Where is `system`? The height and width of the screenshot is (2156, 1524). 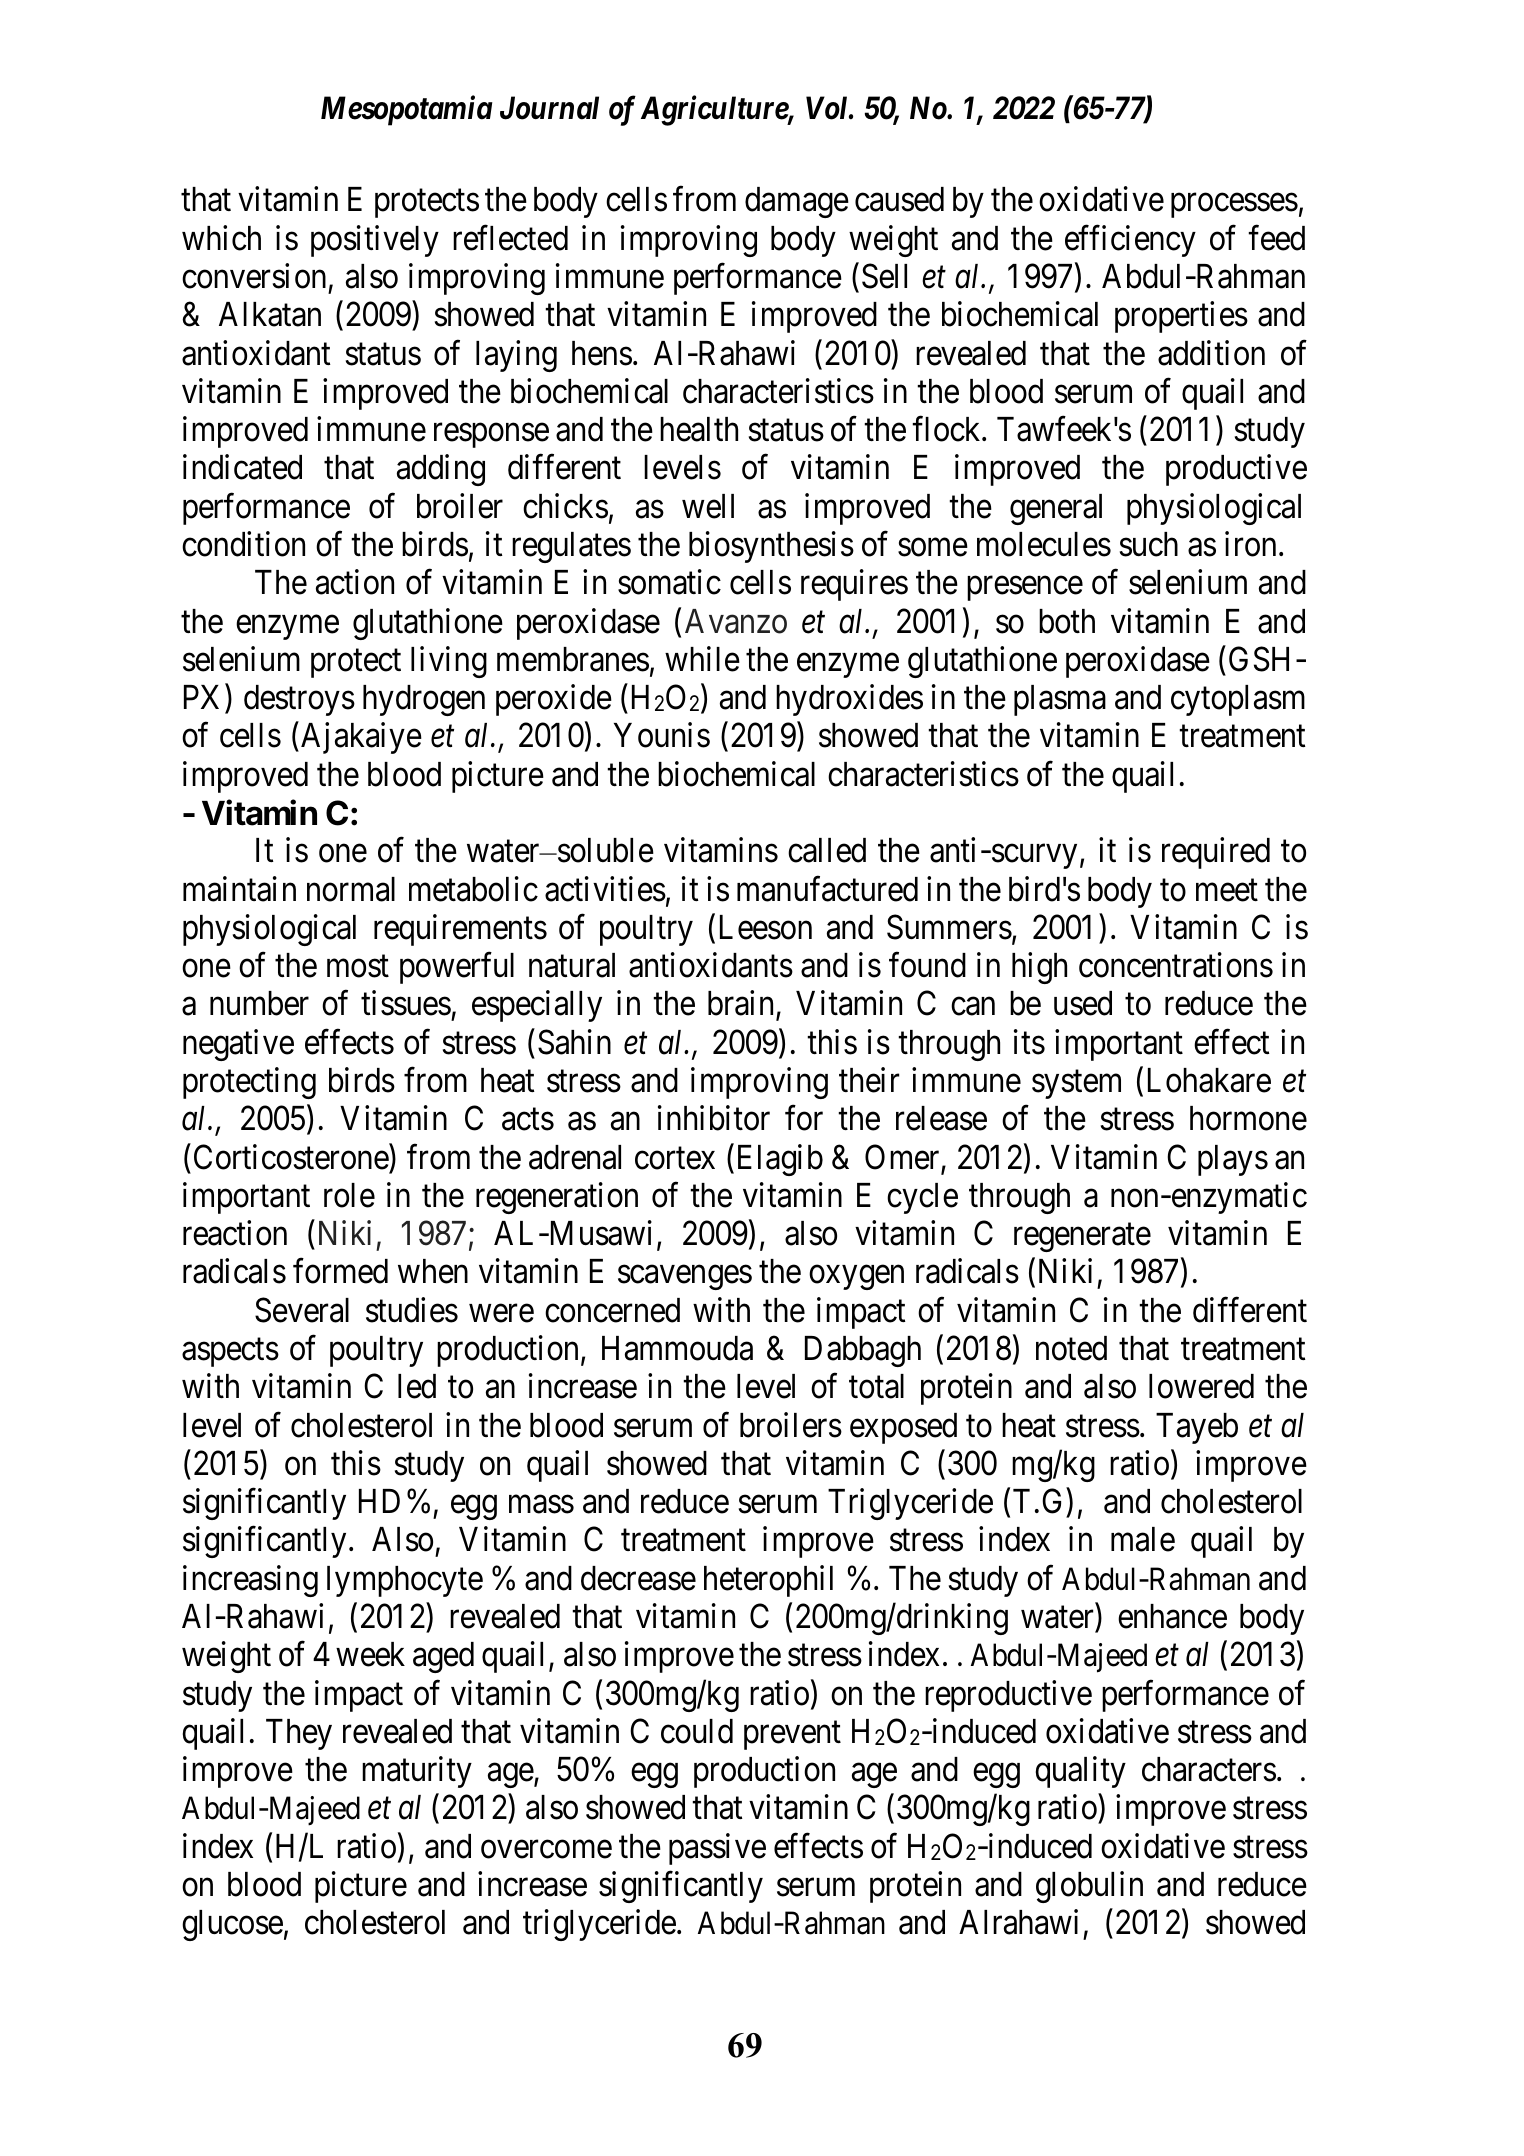
system is located at coordinates (1076, 1085).
